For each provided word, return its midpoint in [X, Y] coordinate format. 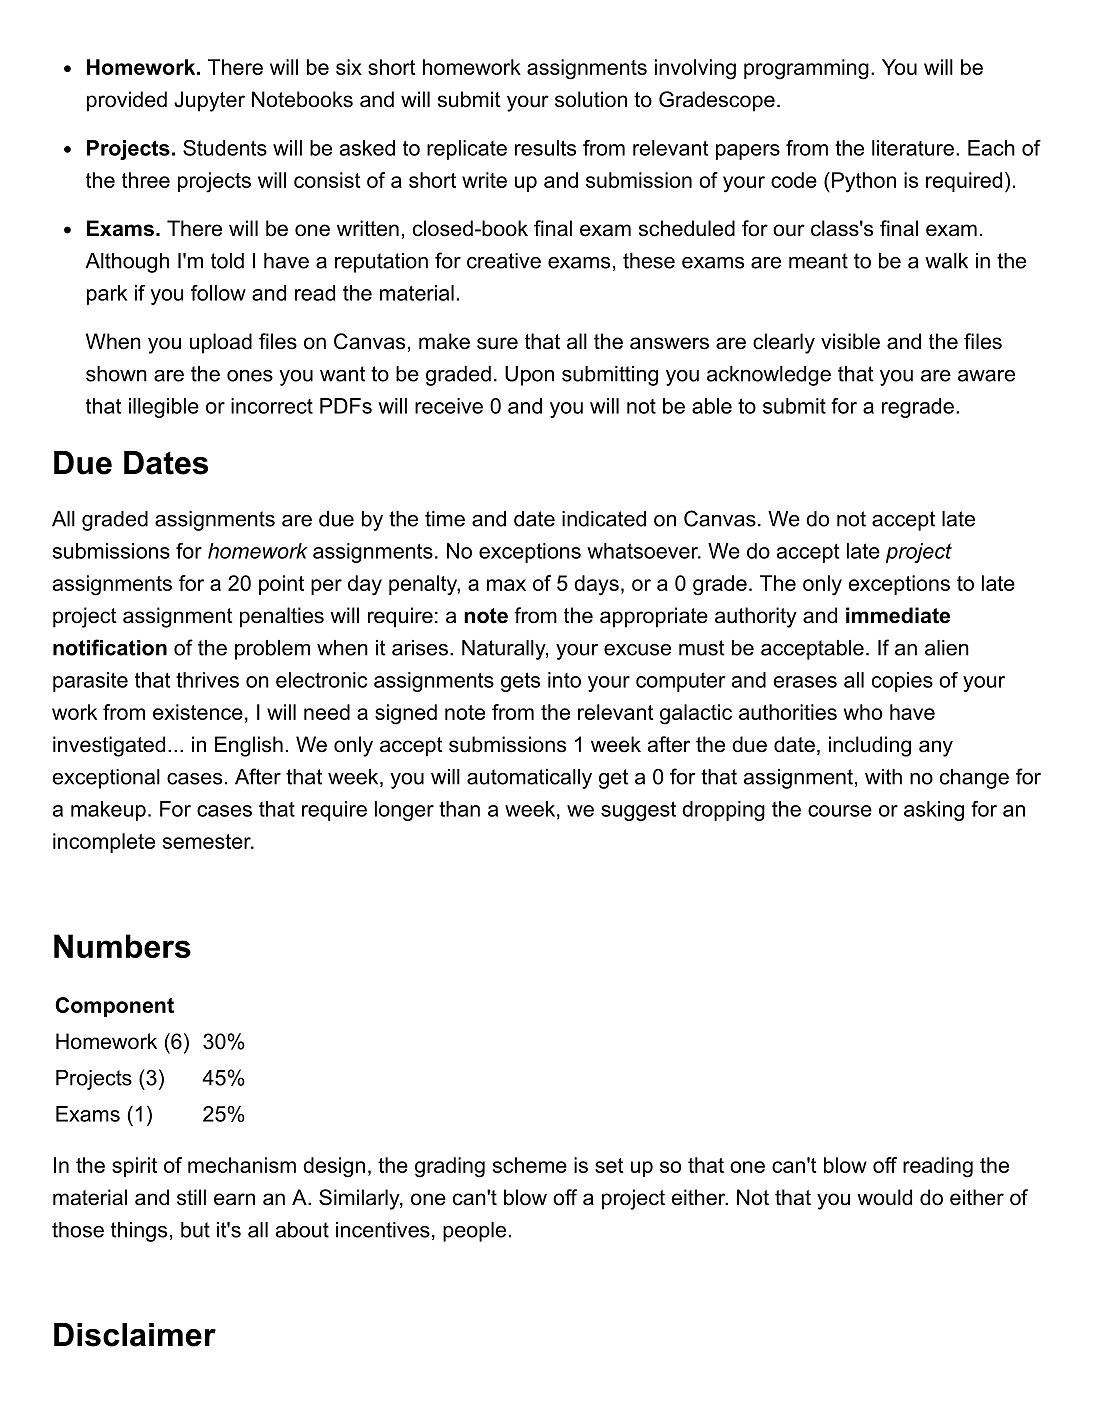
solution [591, 99]
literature [913, 148]
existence [198, 712]
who [863, 712]
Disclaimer [135, 1335]
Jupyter [209, 101]
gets [520, 682]
